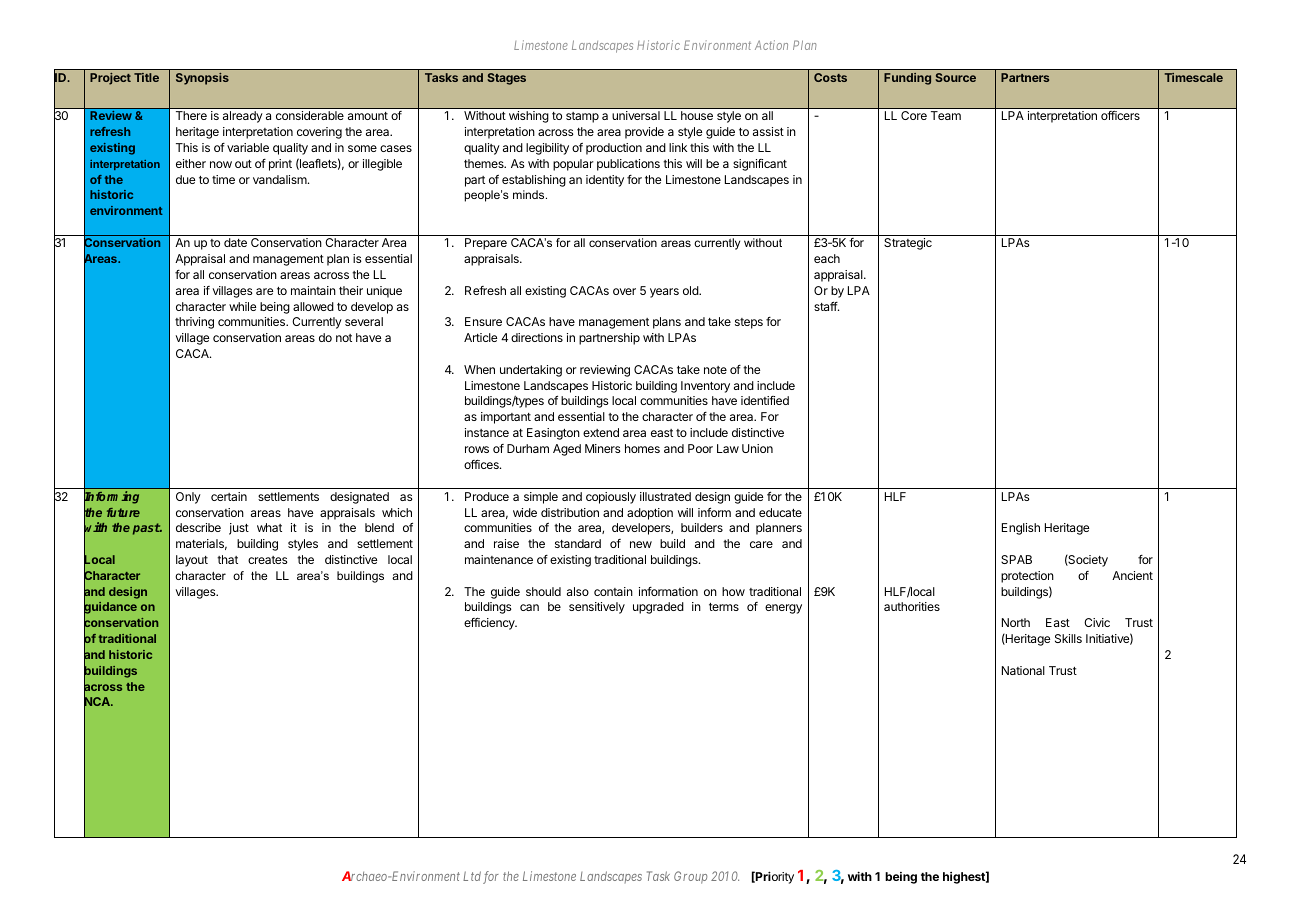 This screenshot has width=1308, height=924. I want to click on date, so click(235, 242).
